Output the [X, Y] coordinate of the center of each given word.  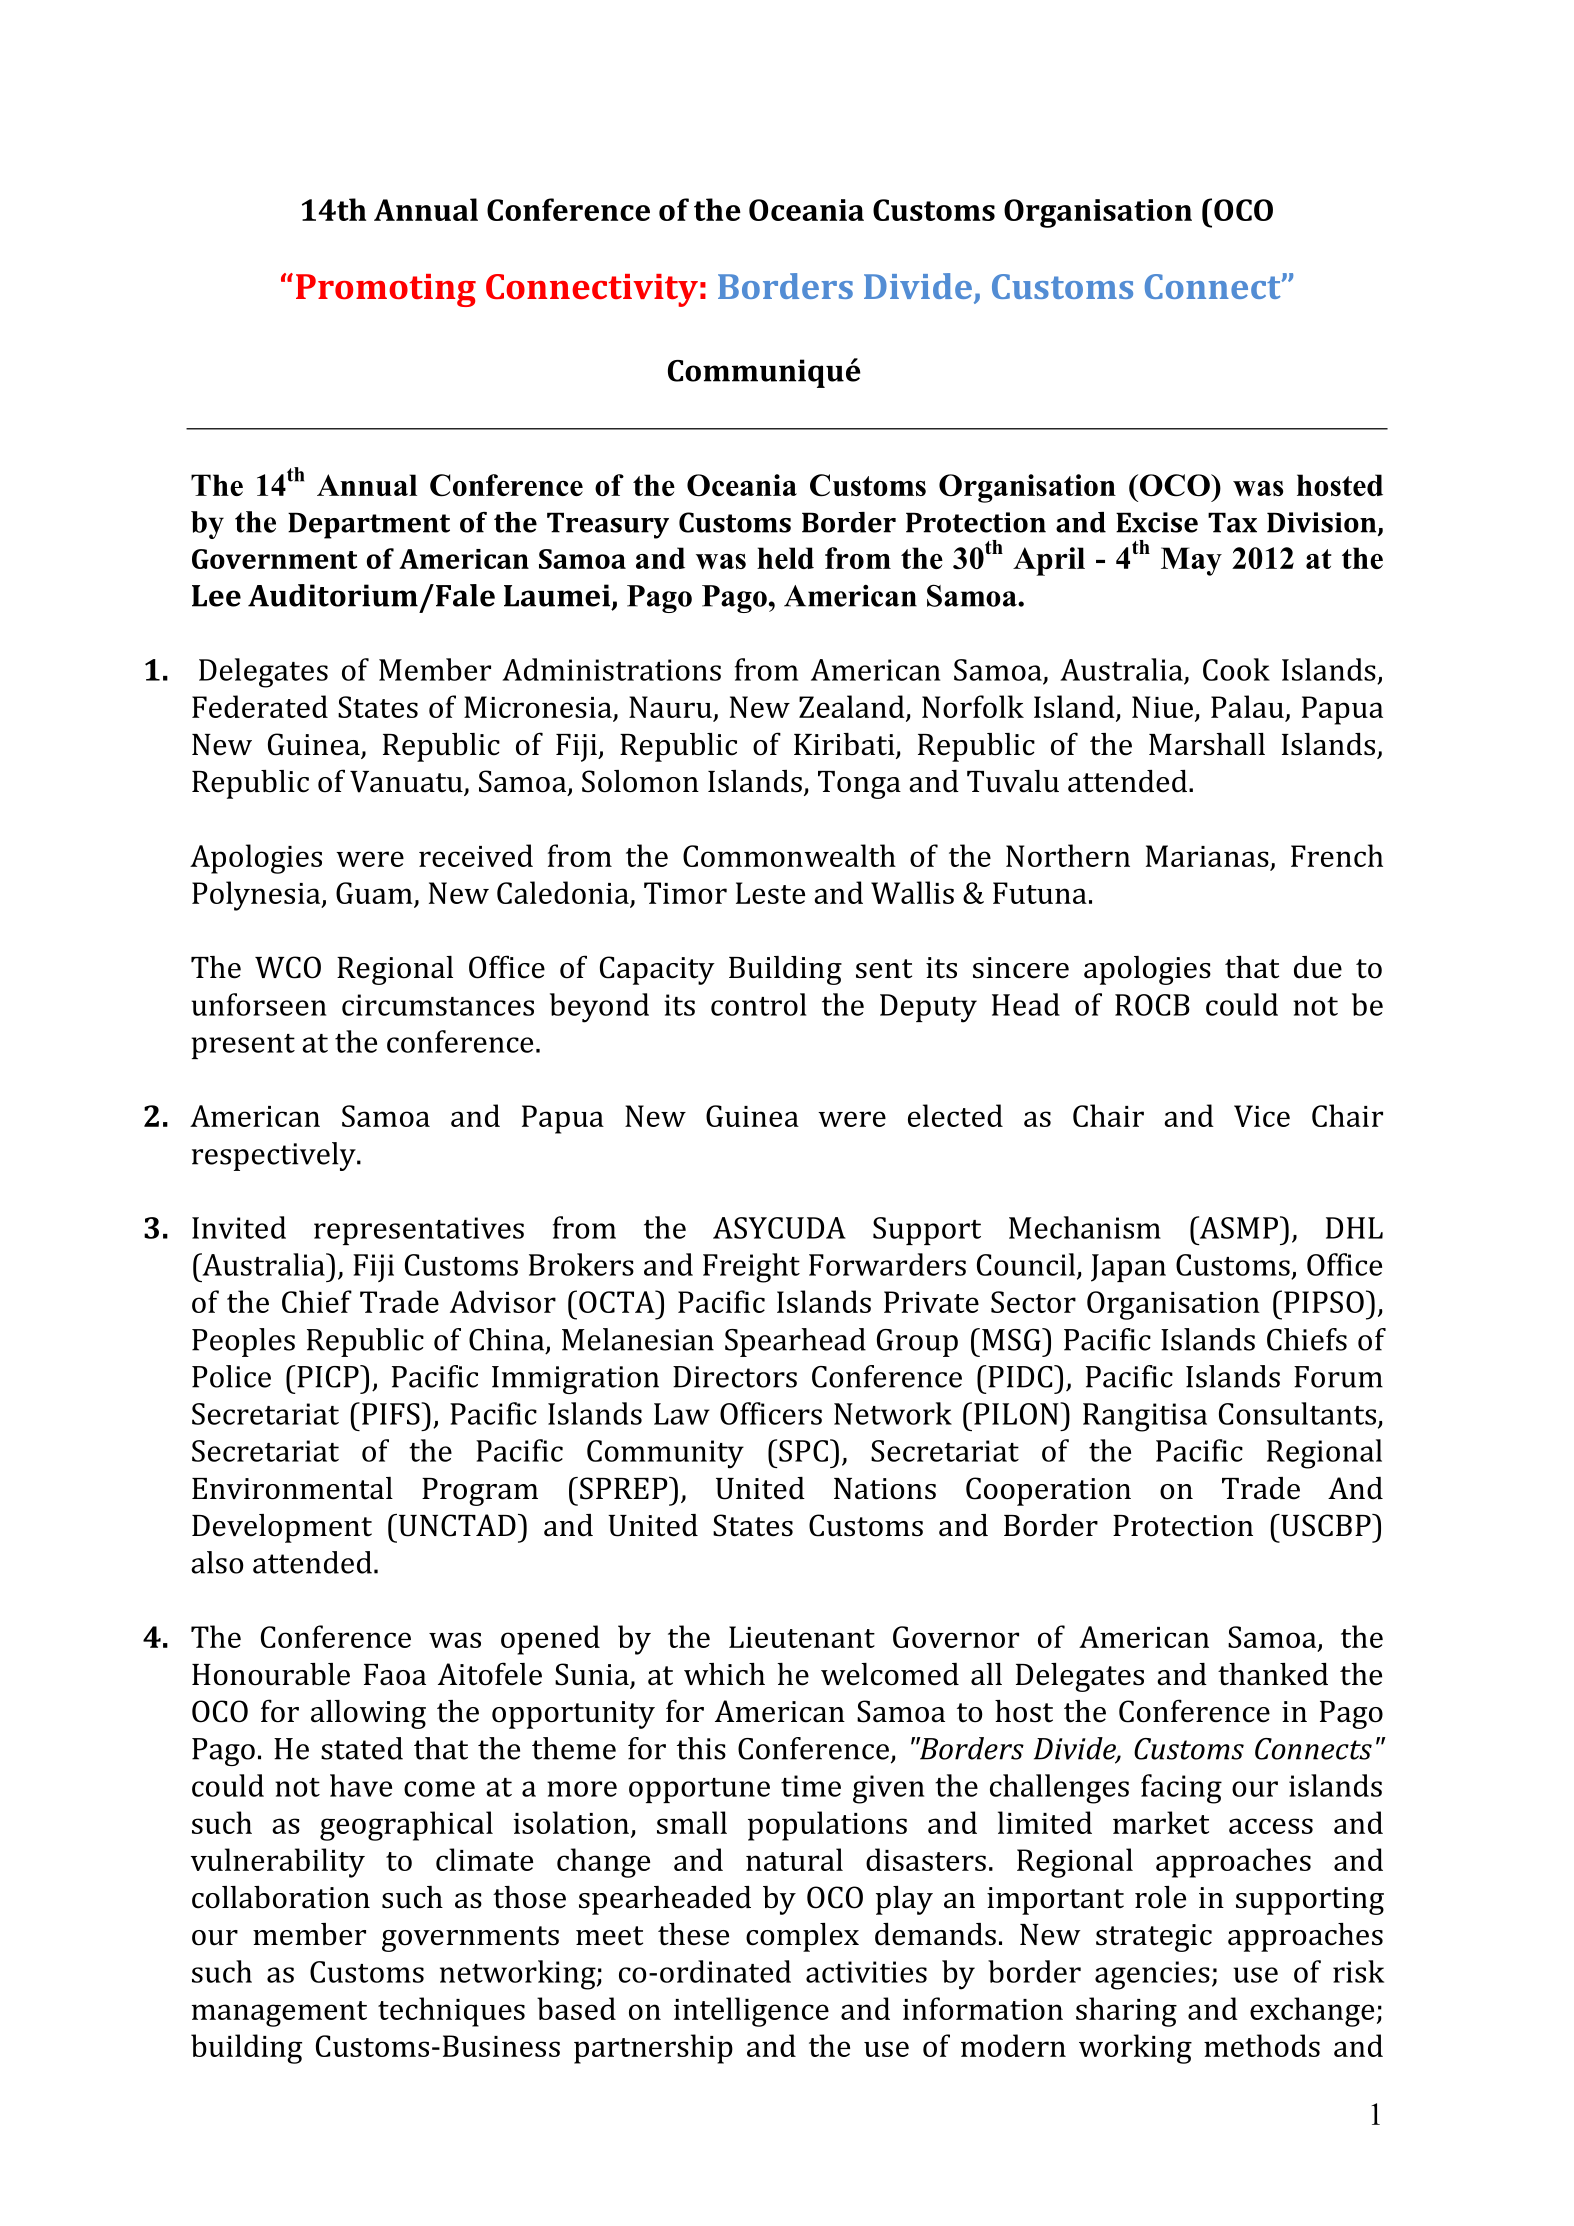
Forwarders [887, 1264]
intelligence [751, 2012]
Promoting [386, 290]
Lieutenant [802, 1637]
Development [282, 1528]
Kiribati [845, 745]
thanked [1273, 1674]
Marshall [1207, 744]
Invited [239, 1227]
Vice [1262, 1116]
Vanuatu [407, 783]
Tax [1232, 522]
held [785, 558]
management [279, 2014]
